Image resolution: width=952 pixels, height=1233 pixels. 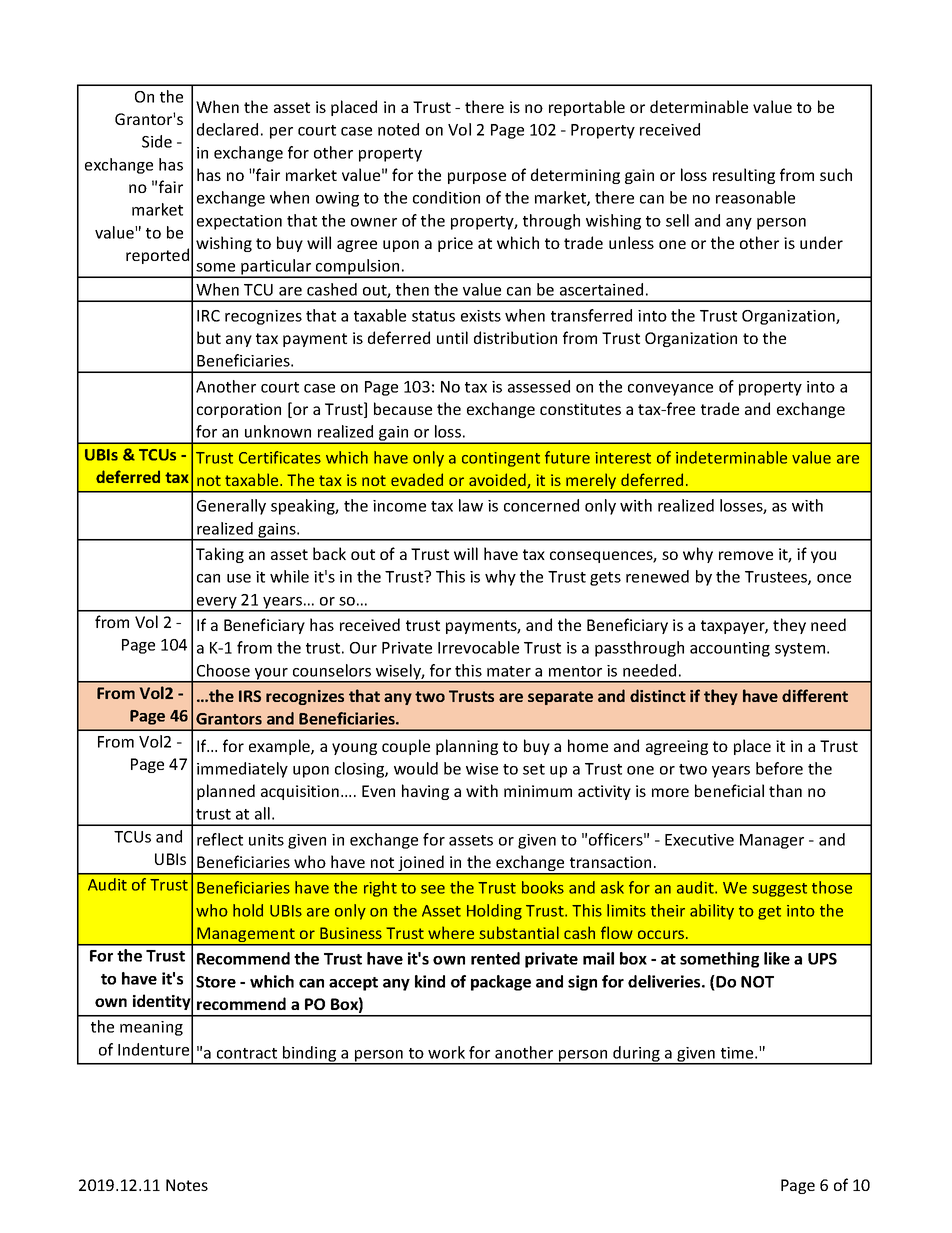 I want to click on Choose, so click(x=223, y=670).
